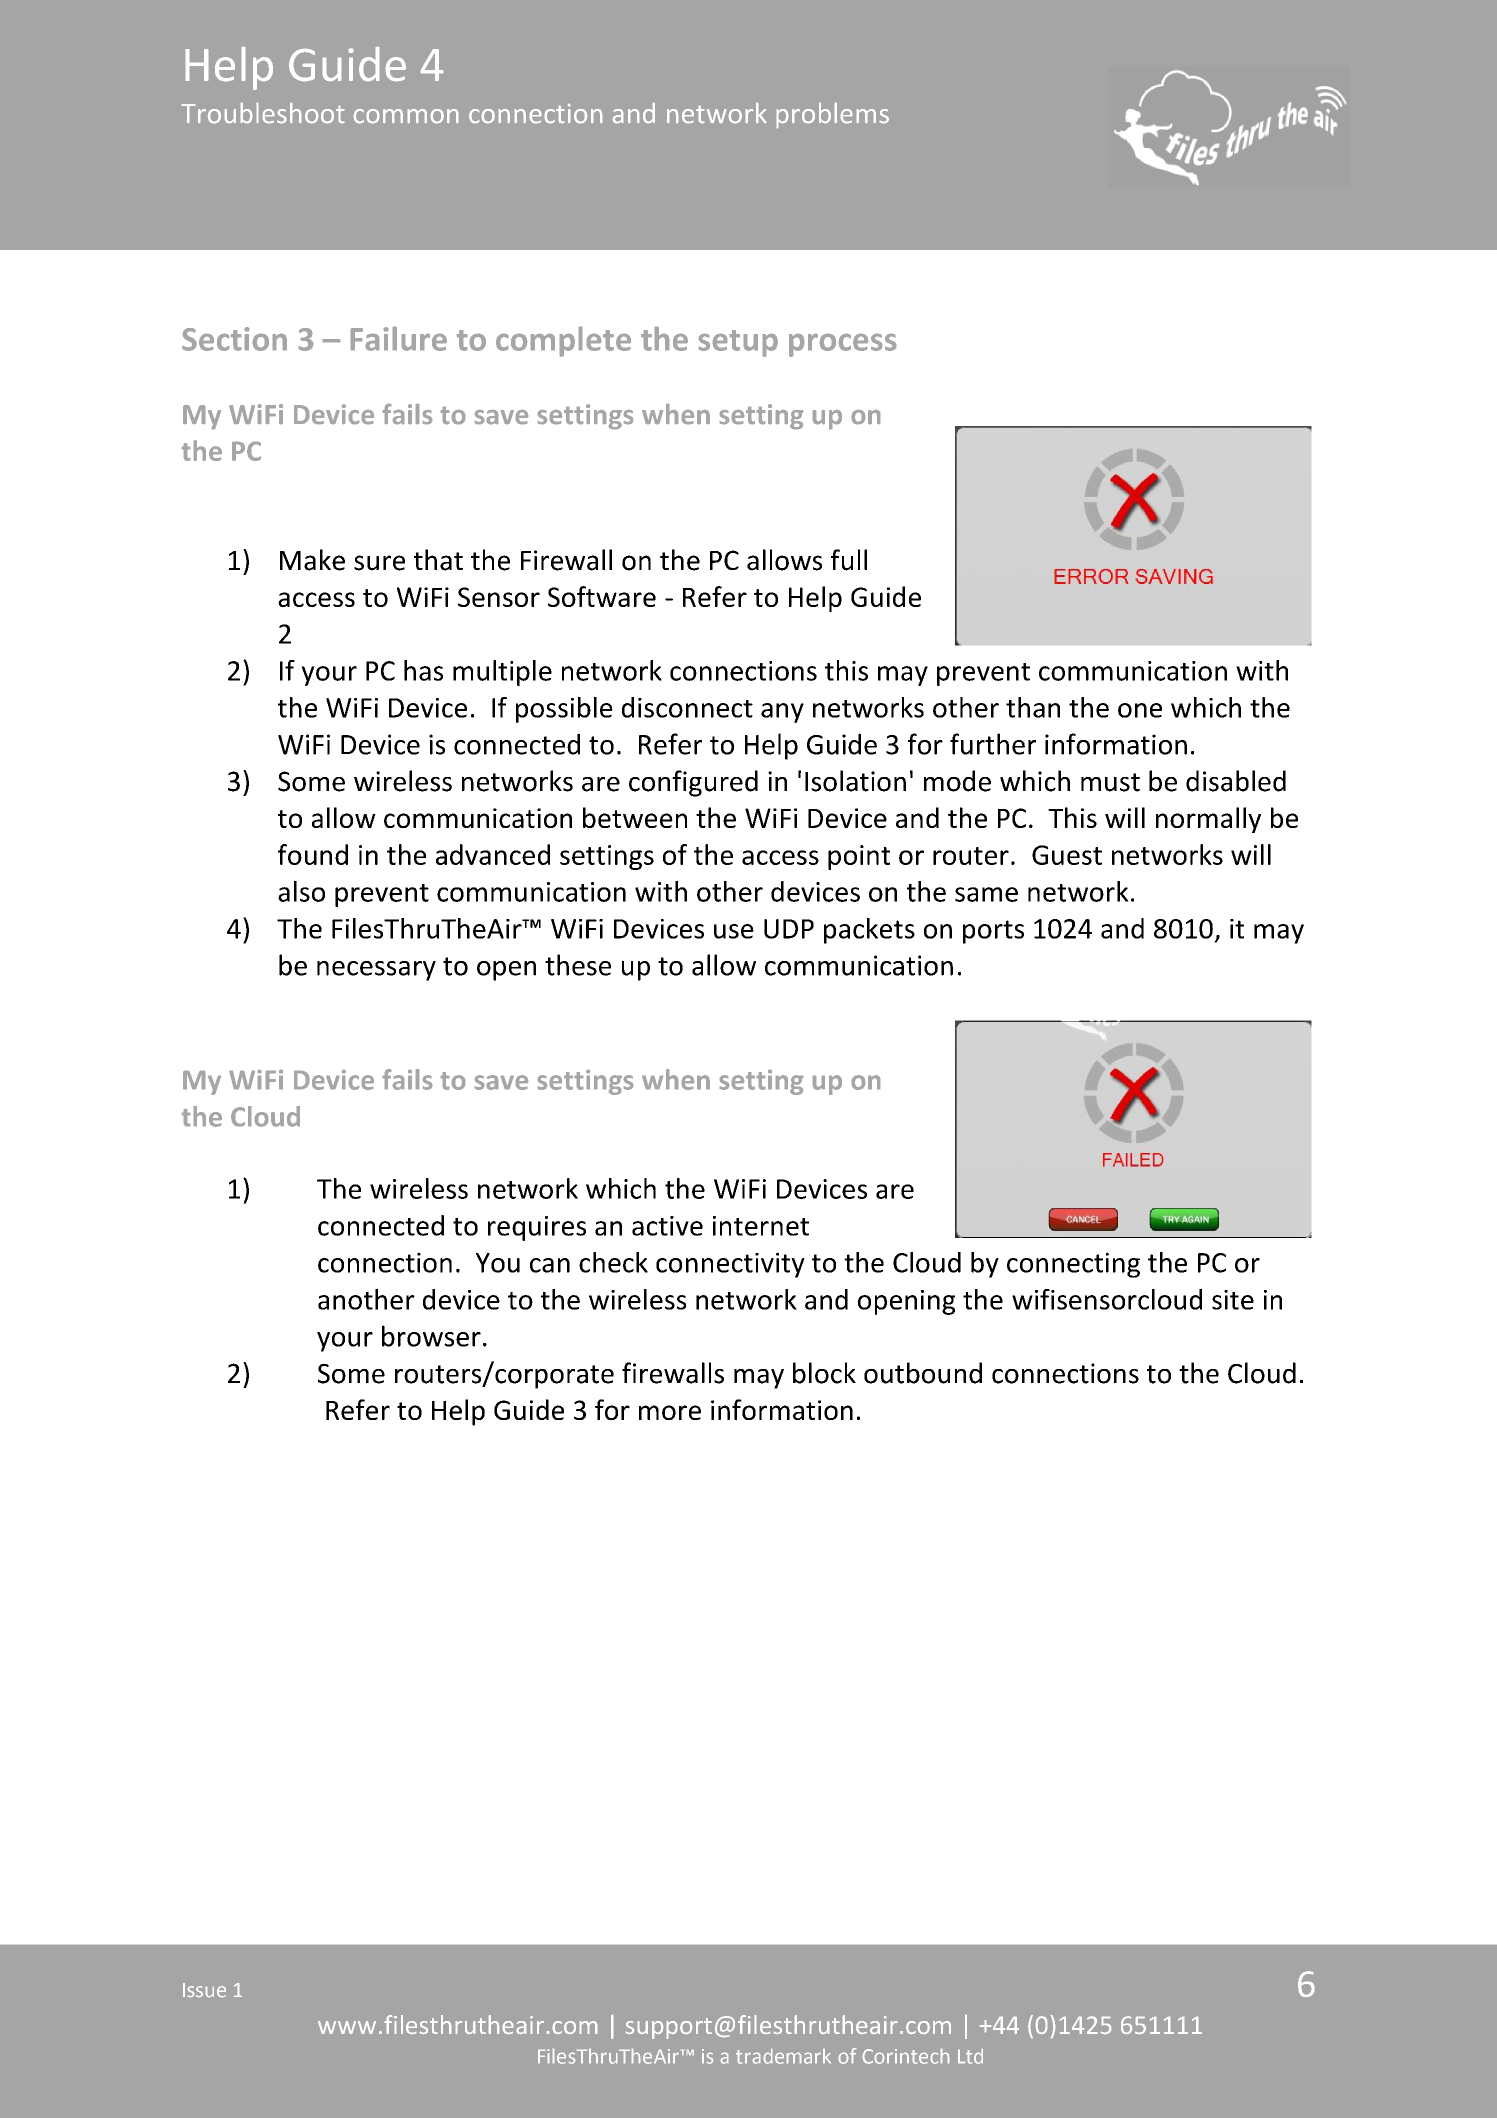 The height and width of the document is (2118, 1497). I want to click on process, so click(842, 345).
